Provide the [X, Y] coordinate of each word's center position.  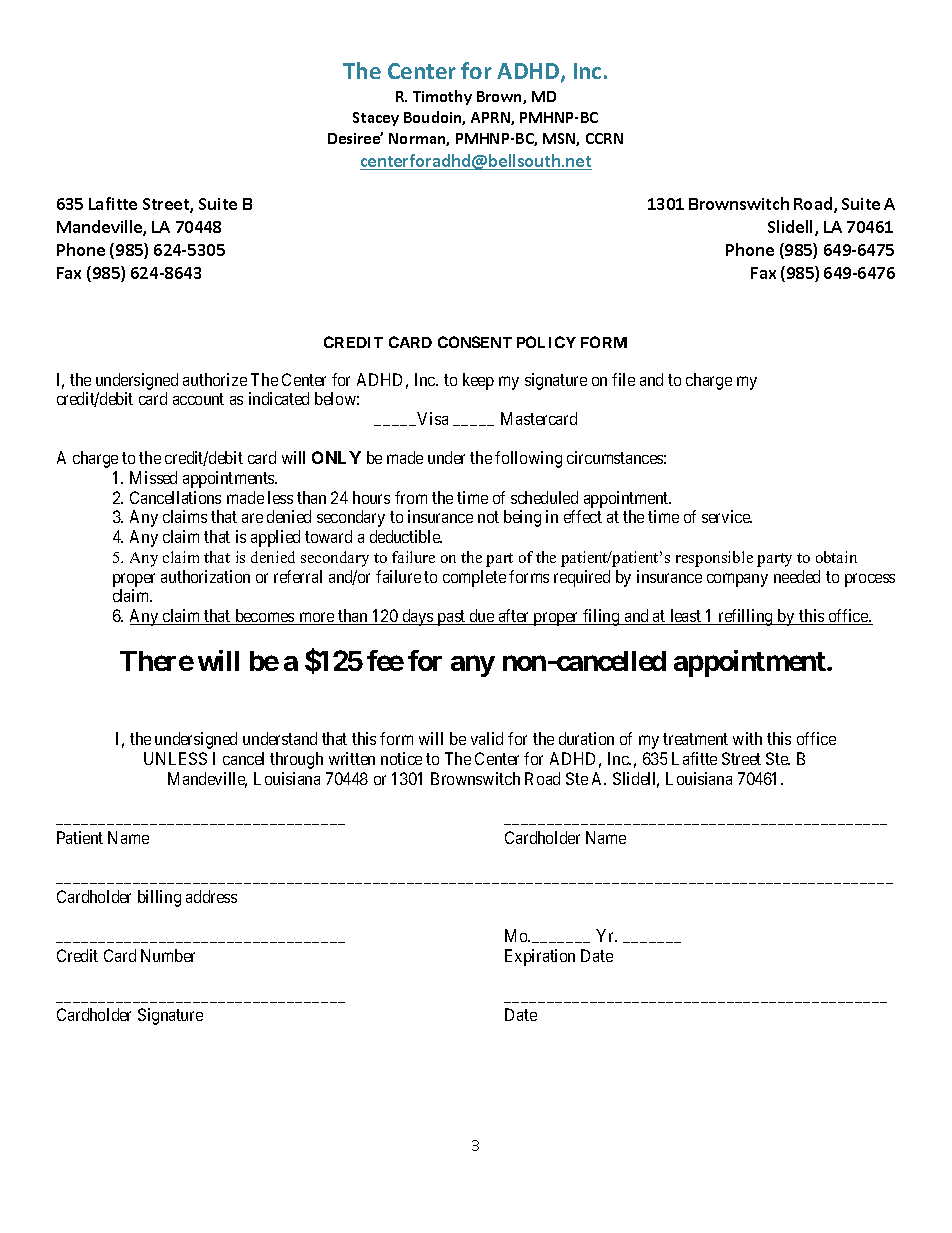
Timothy [442, 97]
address [211, 896]
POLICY [546, 342]
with [747, 738]
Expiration [540, 957]
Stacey [376, 119]
